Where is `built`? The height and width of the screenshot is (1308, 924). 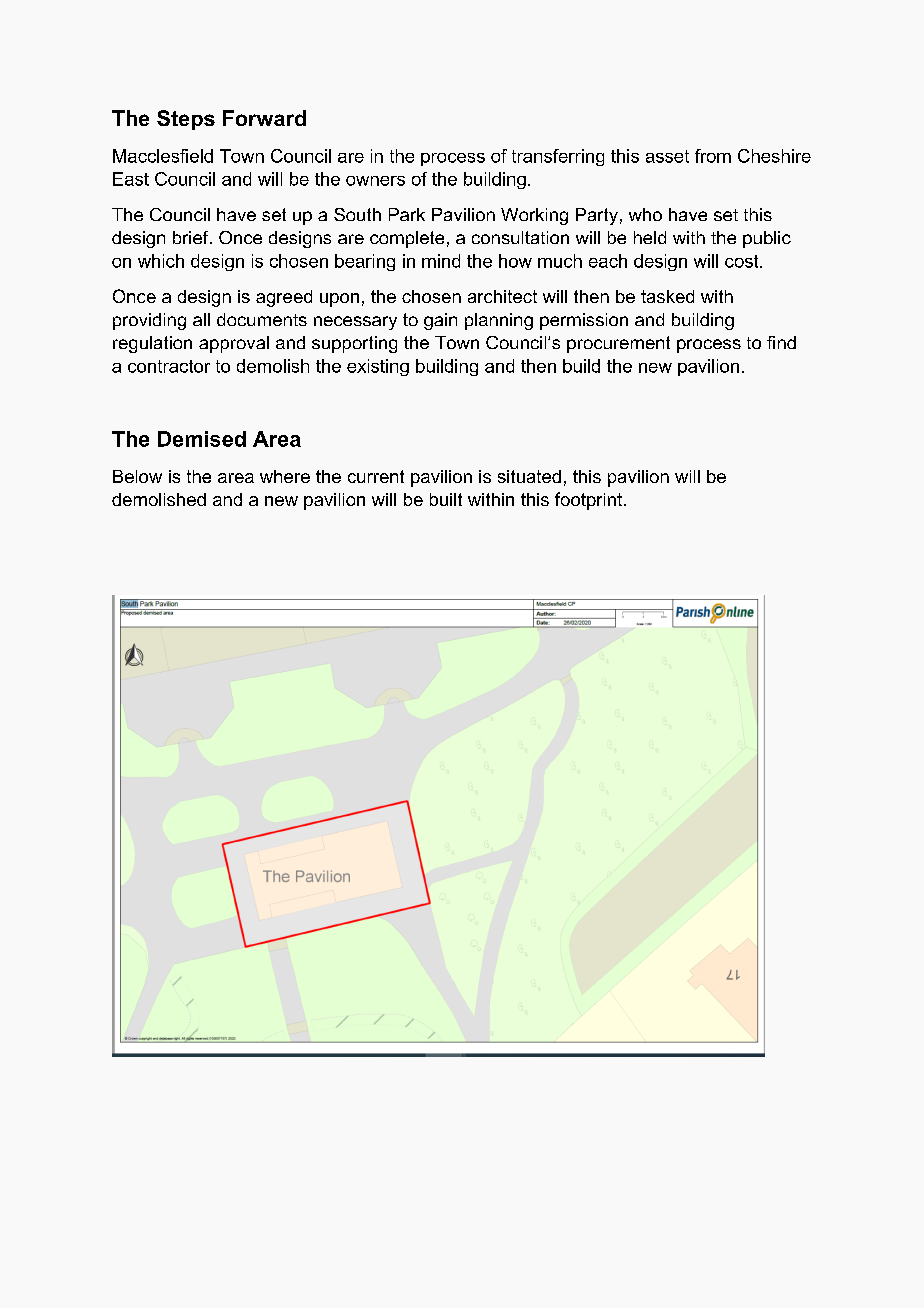 built is located at coordinates (446, 499).
